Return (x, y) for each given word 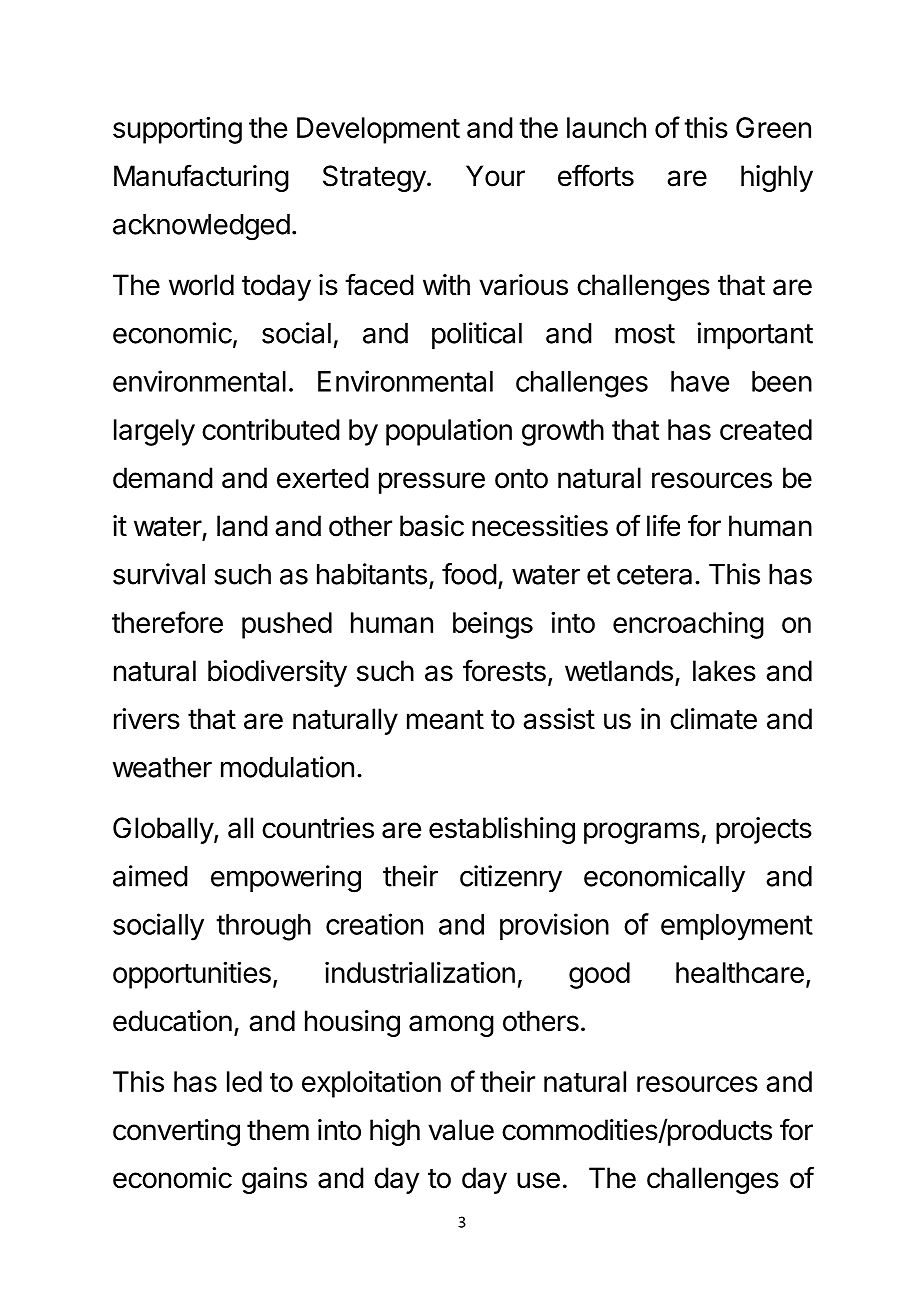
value (461, 1130)
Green (773, 127)
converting (176, 1132)
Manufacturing (201, 178)
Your (495, 176)
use (538, 1180)
